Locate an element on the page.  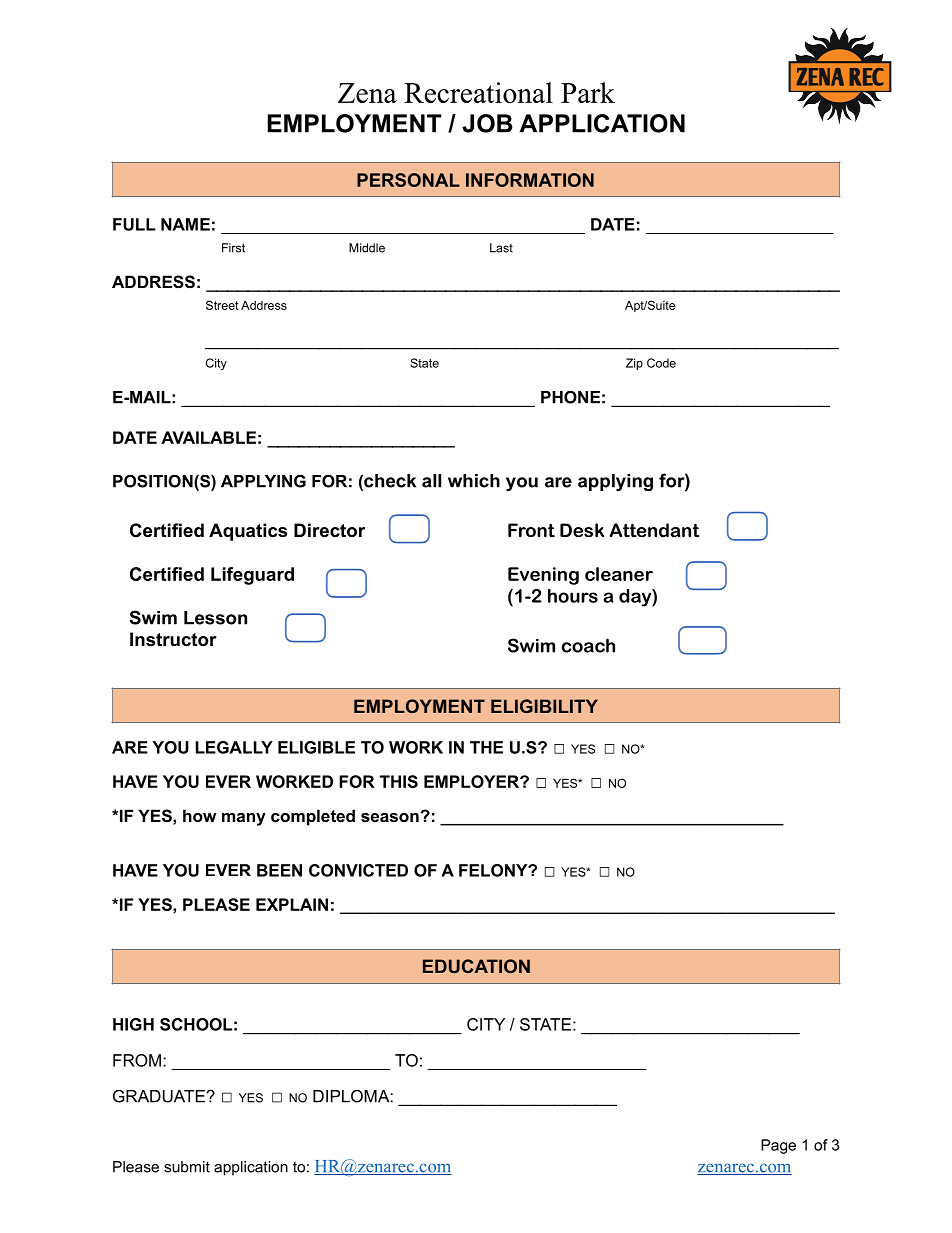
which is located at coordinates (474, 481).
